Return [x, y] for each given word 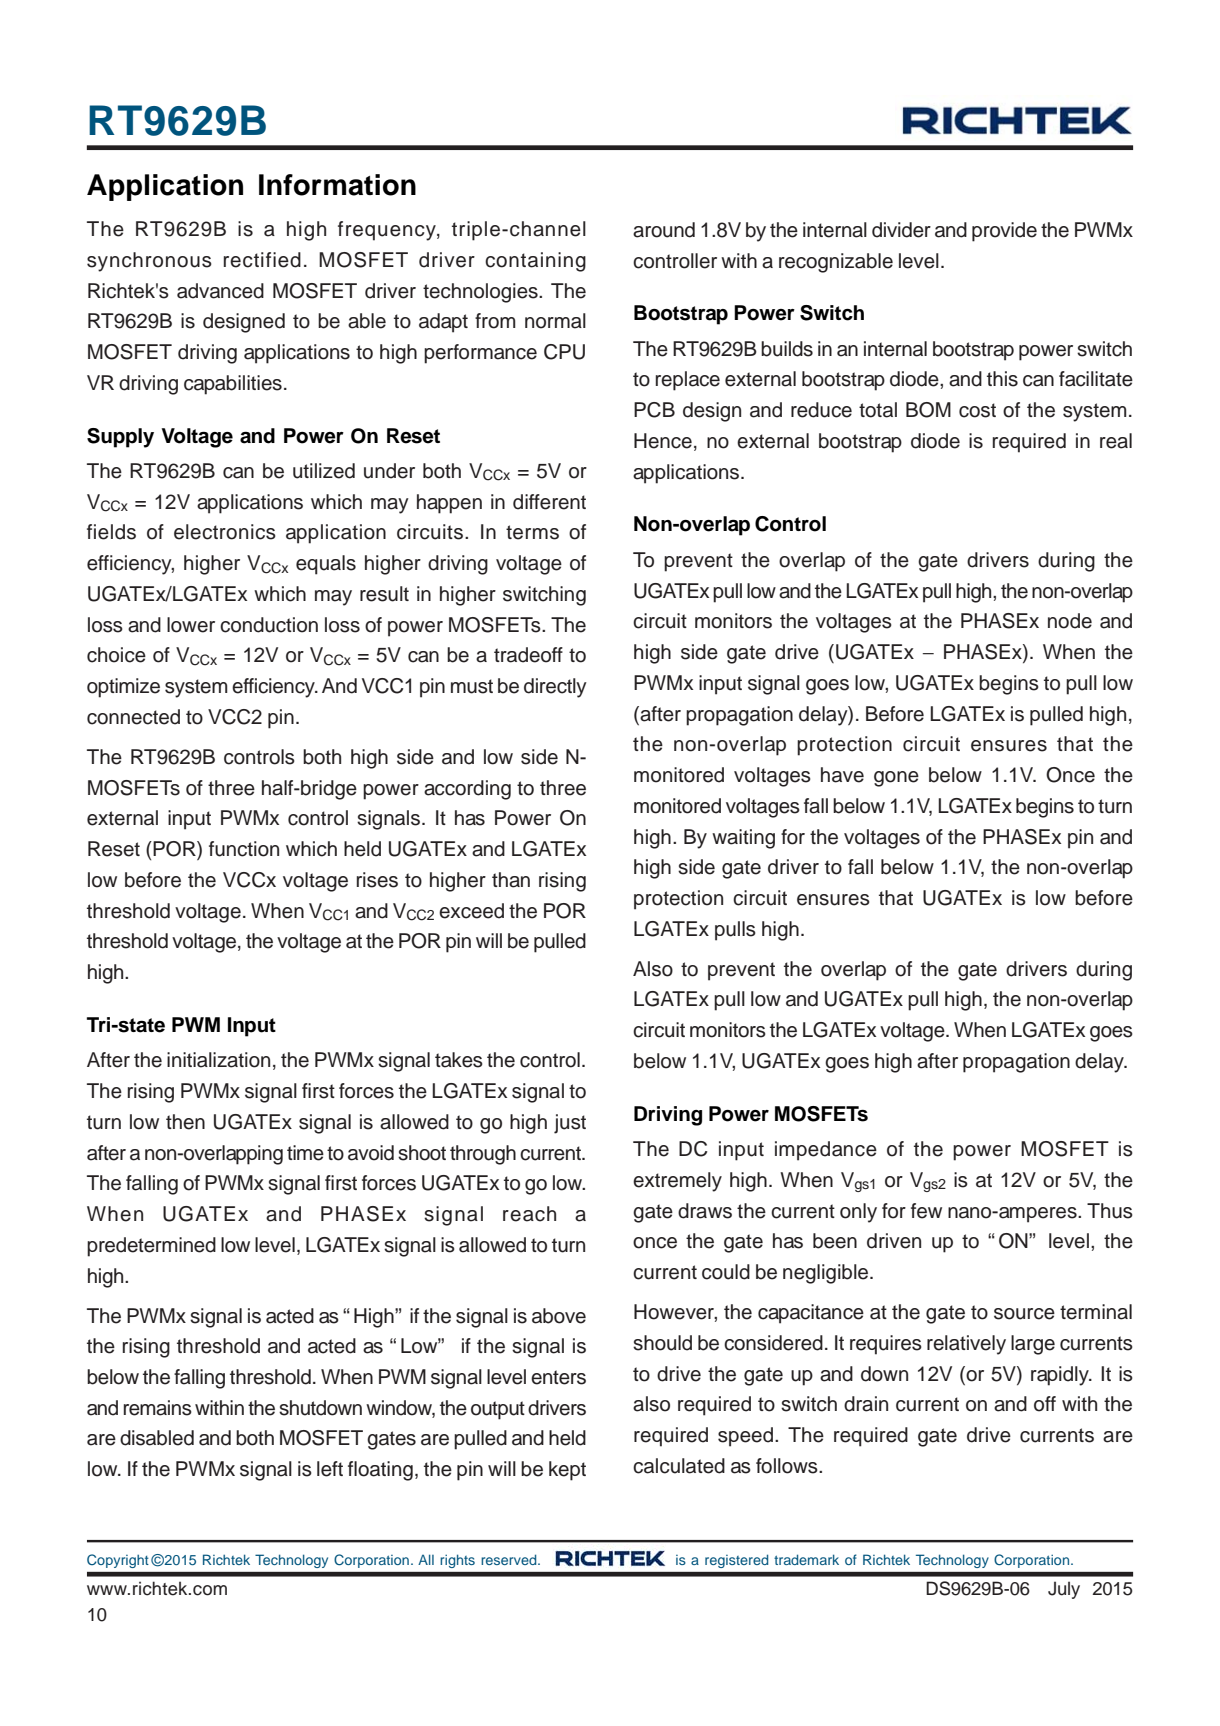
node [1070, 621]
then [185, 1122]
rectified [262, 260]
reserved [510, 1559]
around [664, 230]
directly [555, 688]
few [926, 1211]
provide [1004, 232]
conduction [269, 625]
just [570, 1124]
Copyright [118, 1561]
